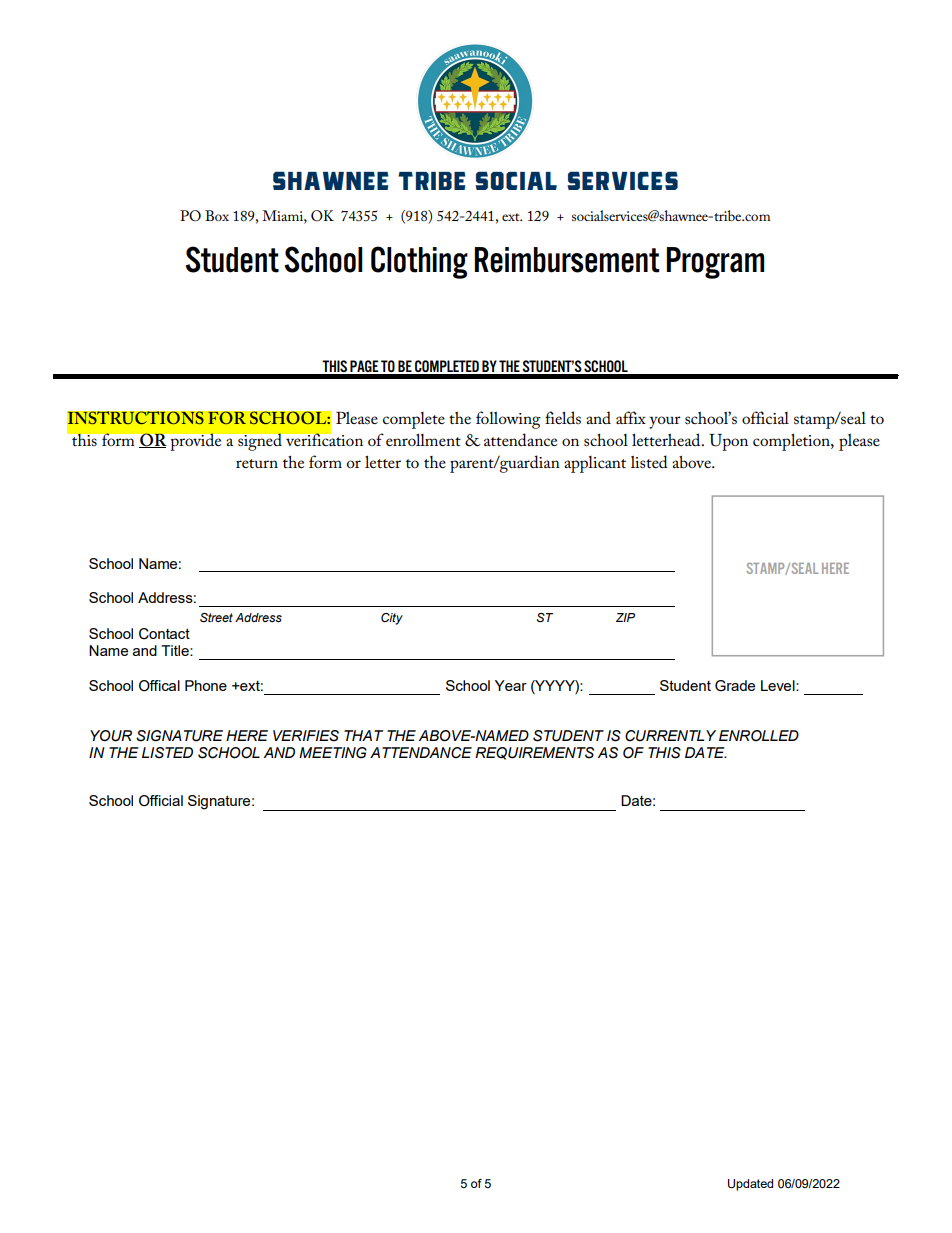 The width and height of the document is (952, 1233). Describe the element at coordinates (260, 442) in the document. I see `signed` at that location.
